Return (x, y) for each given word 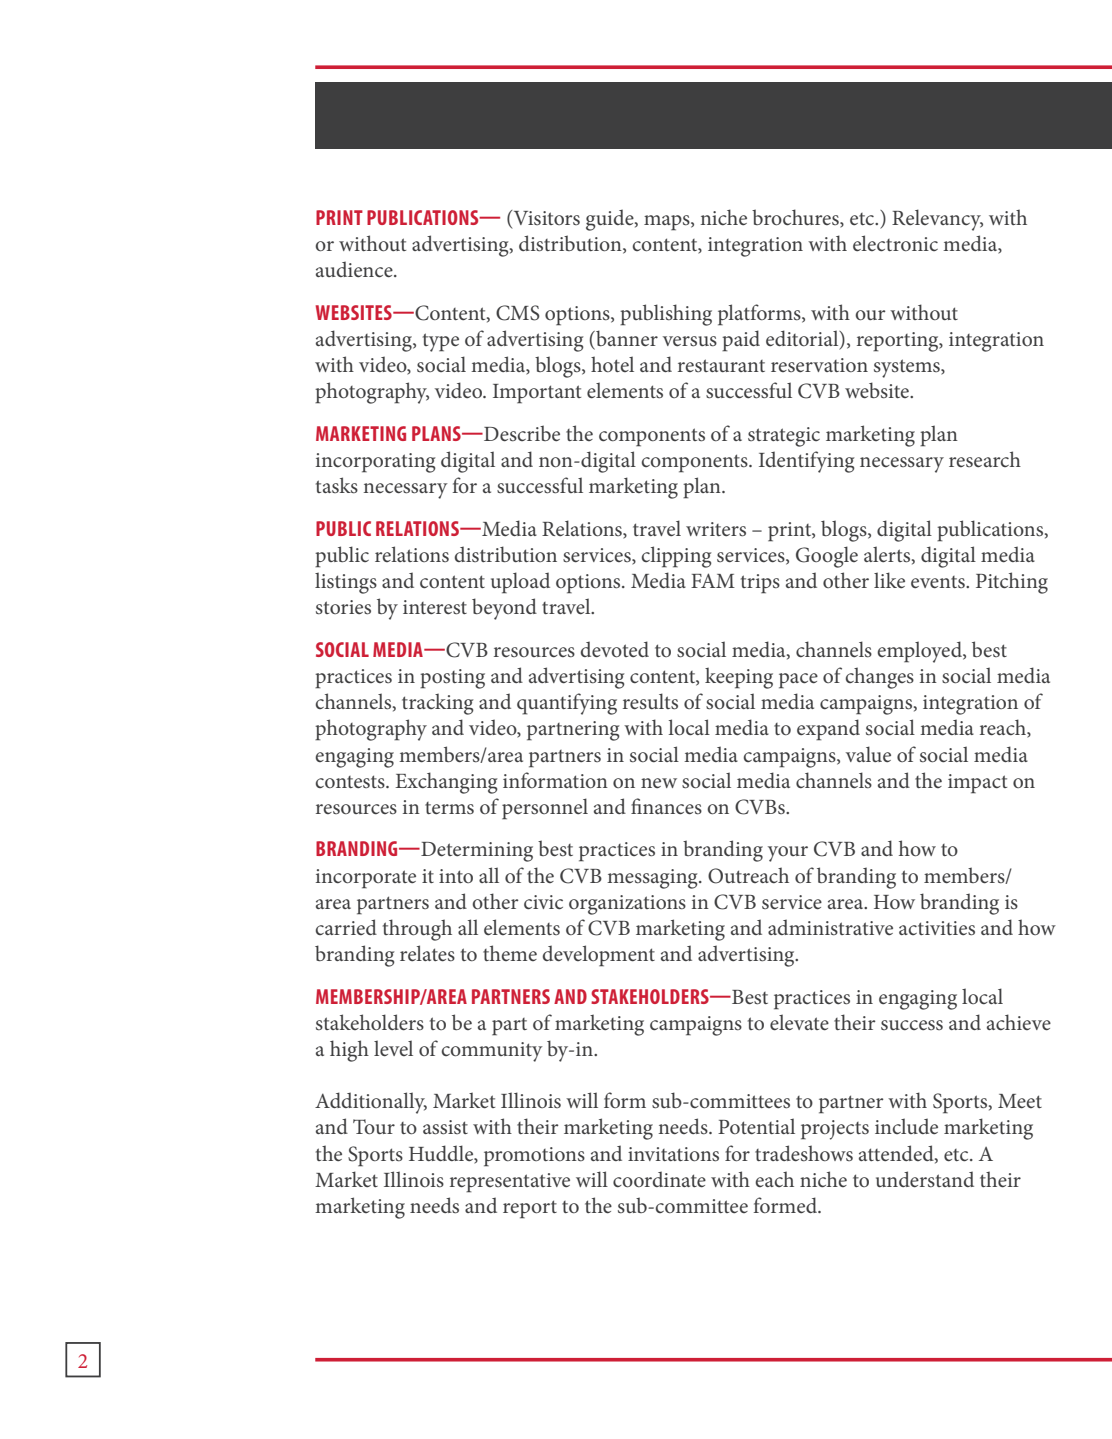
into (456, 876)
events (939, 582)
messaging (653, 879)
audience (355, 269)
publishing (666, 315)
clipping (677, 557)
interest (435, 607)
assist (445, 1127)
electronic (895, 243)
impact (977, 784)
